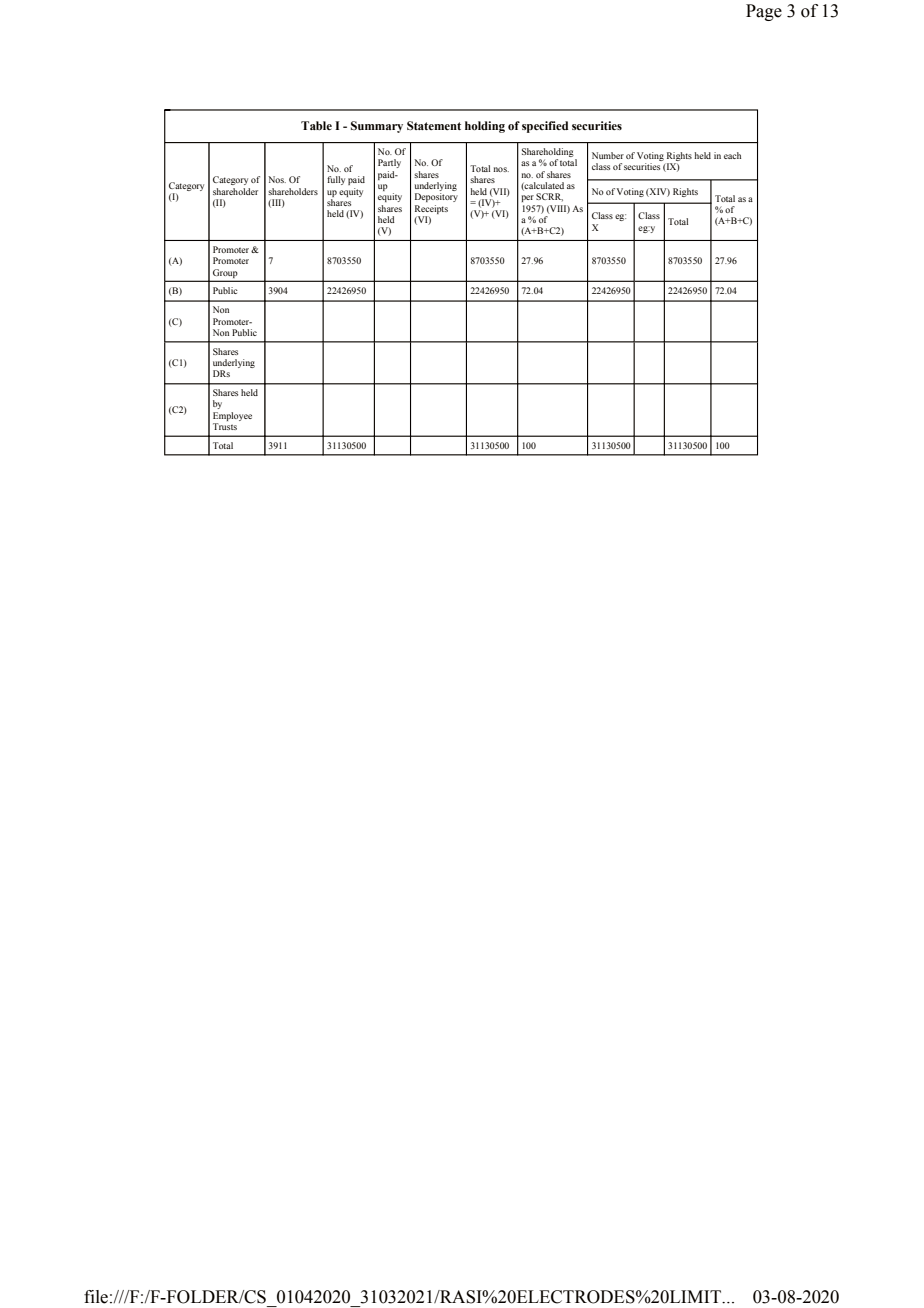 The image size is (924, 1308). I want to click on specified, so click(545, 127).
